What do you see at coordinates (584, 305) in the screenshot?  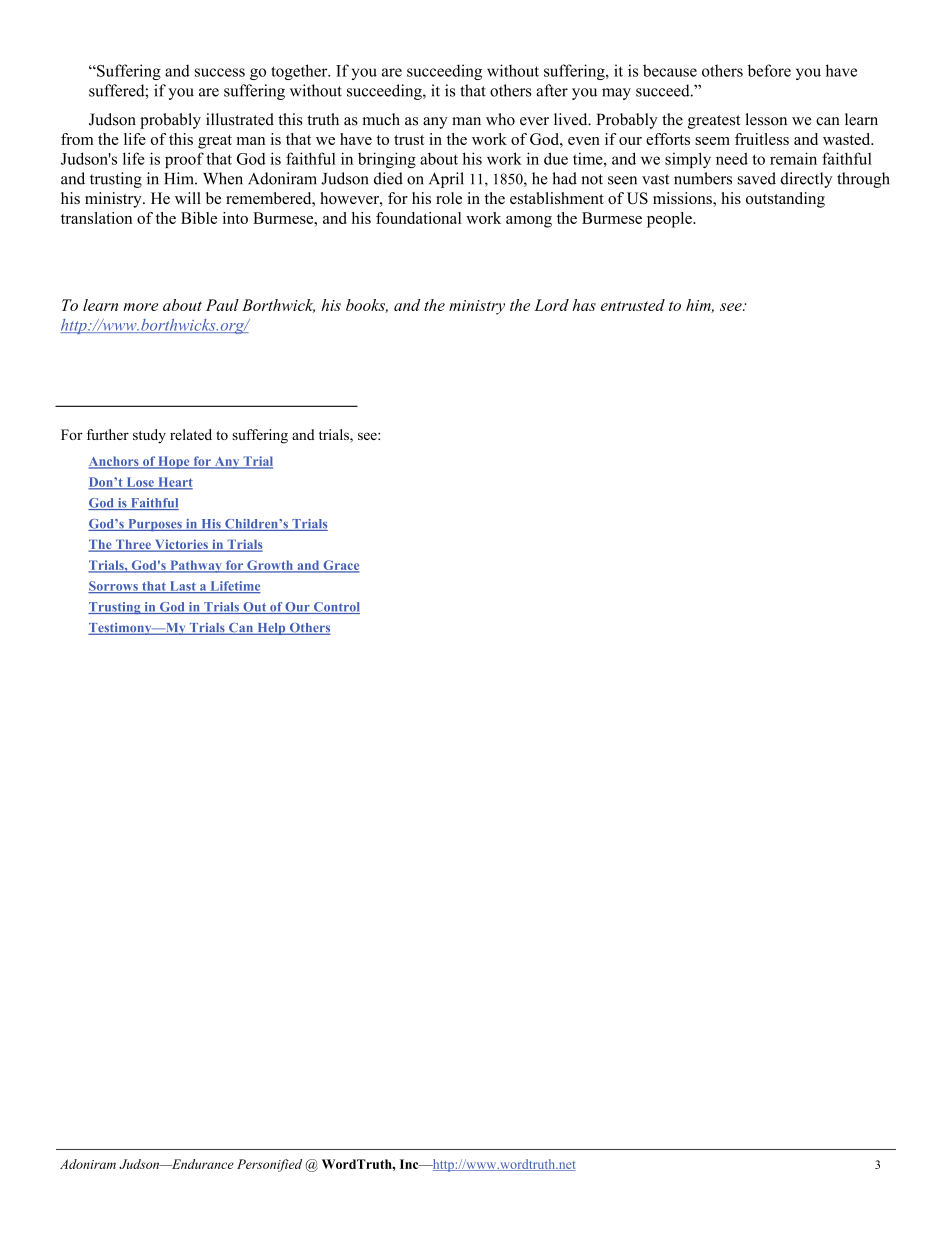 I see `has` at bounding box center [584, 305].
